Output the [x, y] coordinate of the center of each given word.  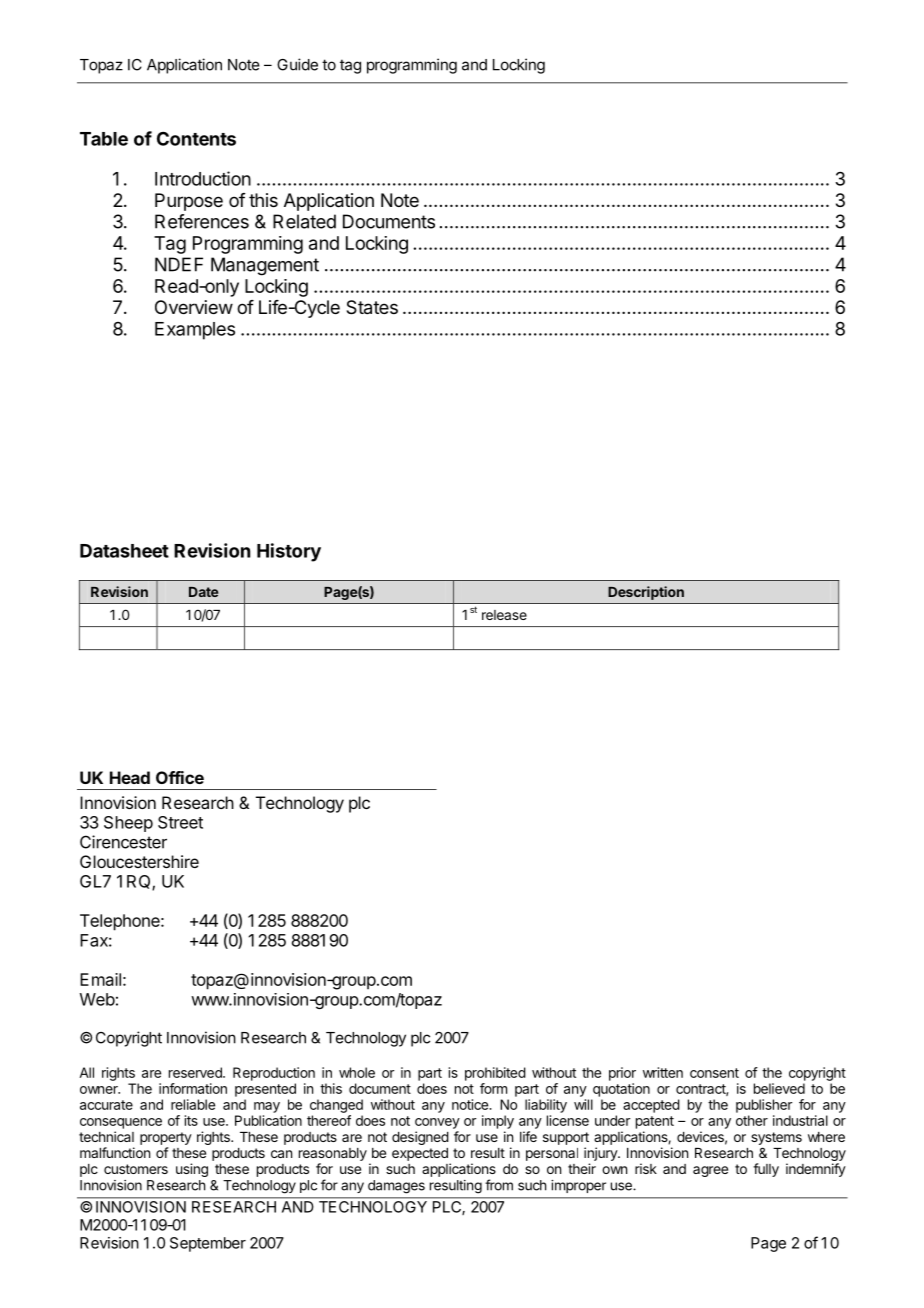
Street [180, 822]
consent [714, 1073]
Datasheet [124, 551]
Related [304, 221]
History [289, 552]
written [663, 1072]
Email [100, 979]
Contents [196, 138]
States [372, 307]
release [504, 615]
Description [646, 593]
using [192, 1170]
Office [180, 777]
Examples [195, 331]
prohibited [495, 1074]
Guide [297, 64]
